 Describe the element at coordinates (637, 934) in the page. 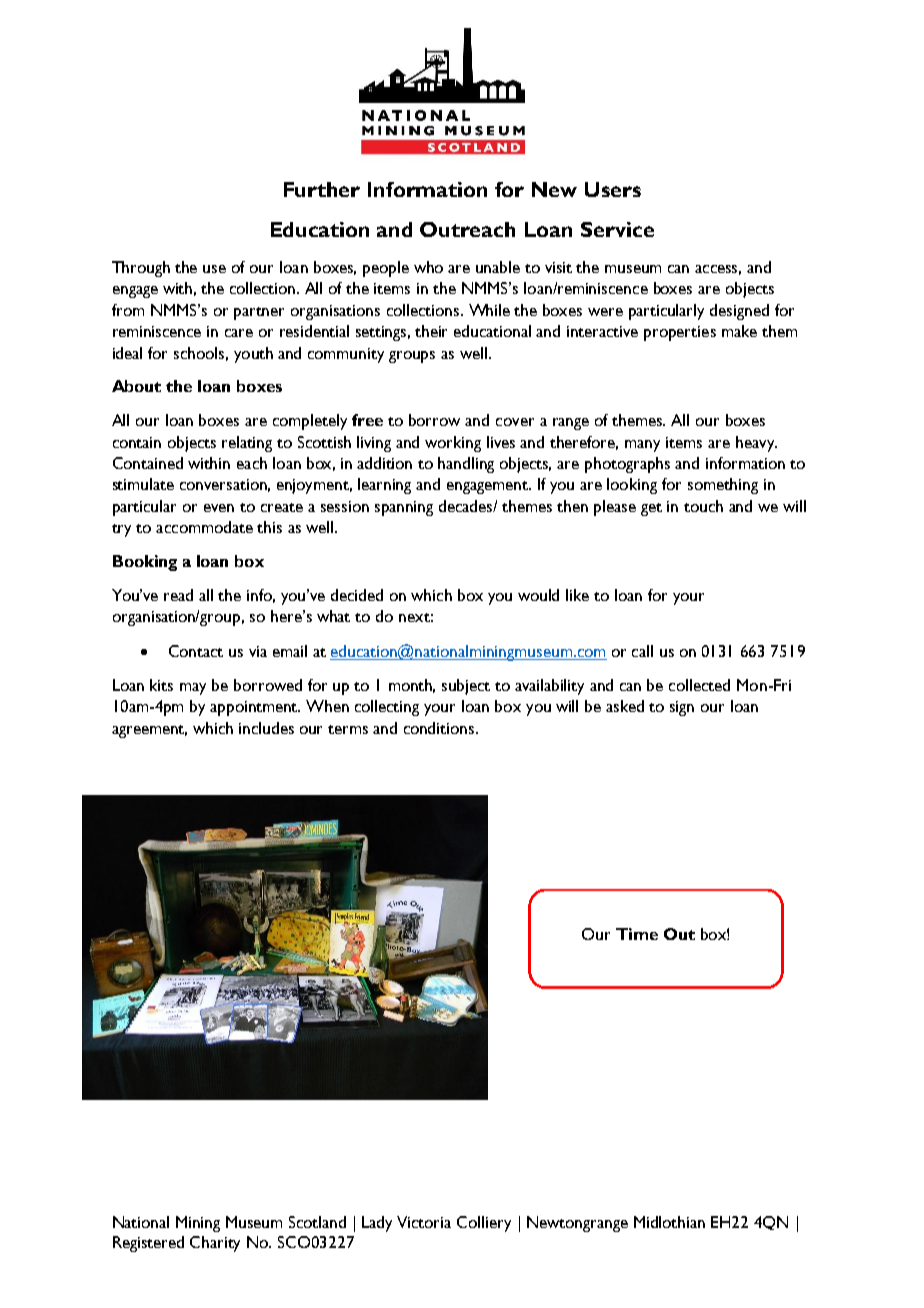

I see `Time` at that location.
